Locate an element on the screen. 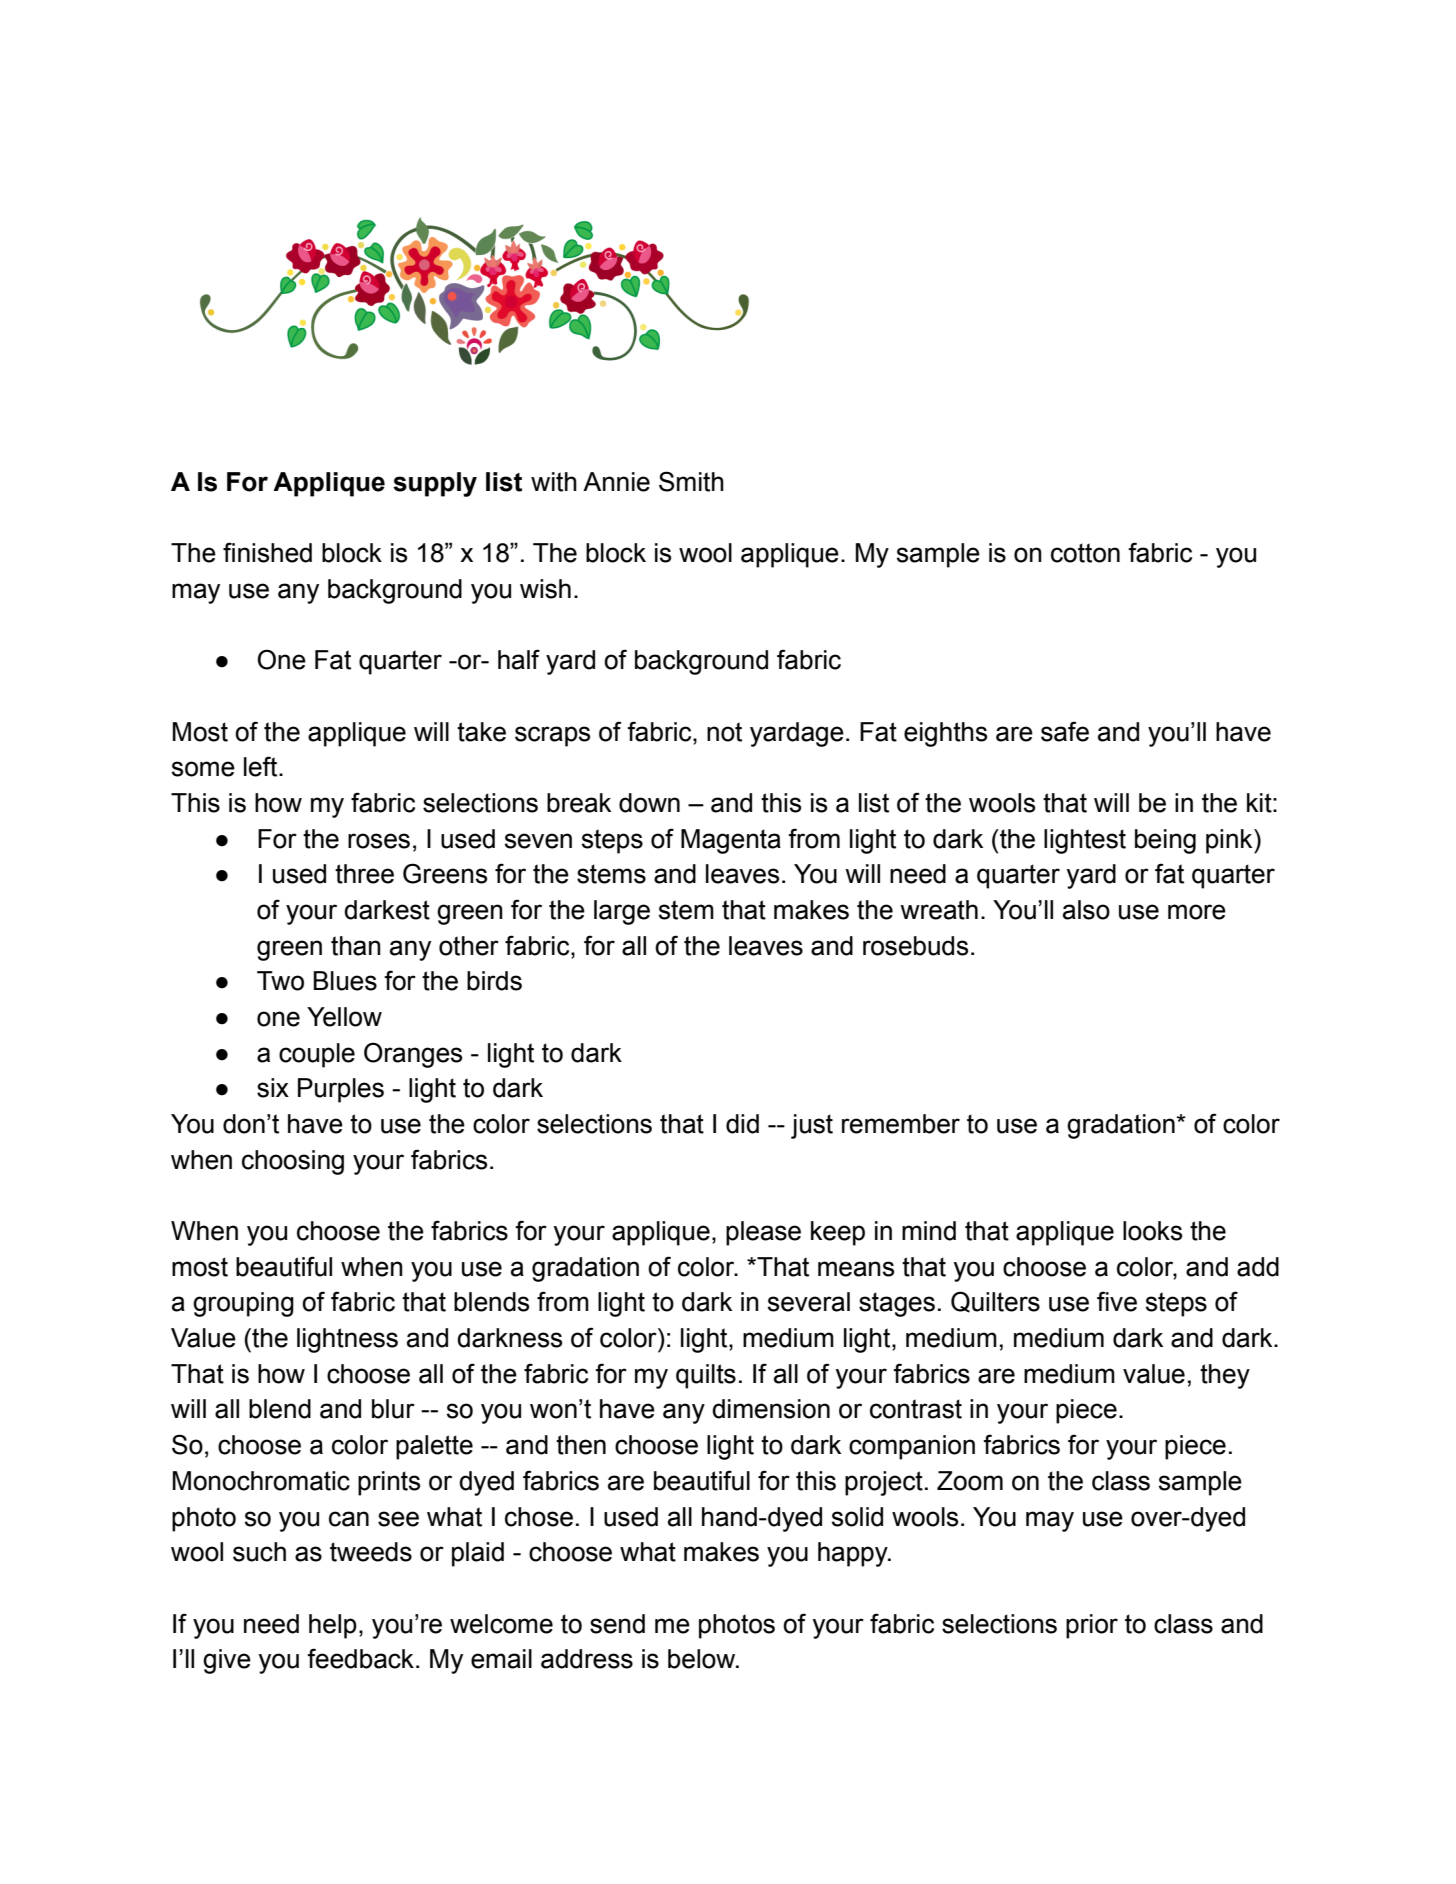 The image size is (1456, 1884). down is located at coordinates (649, 803).
